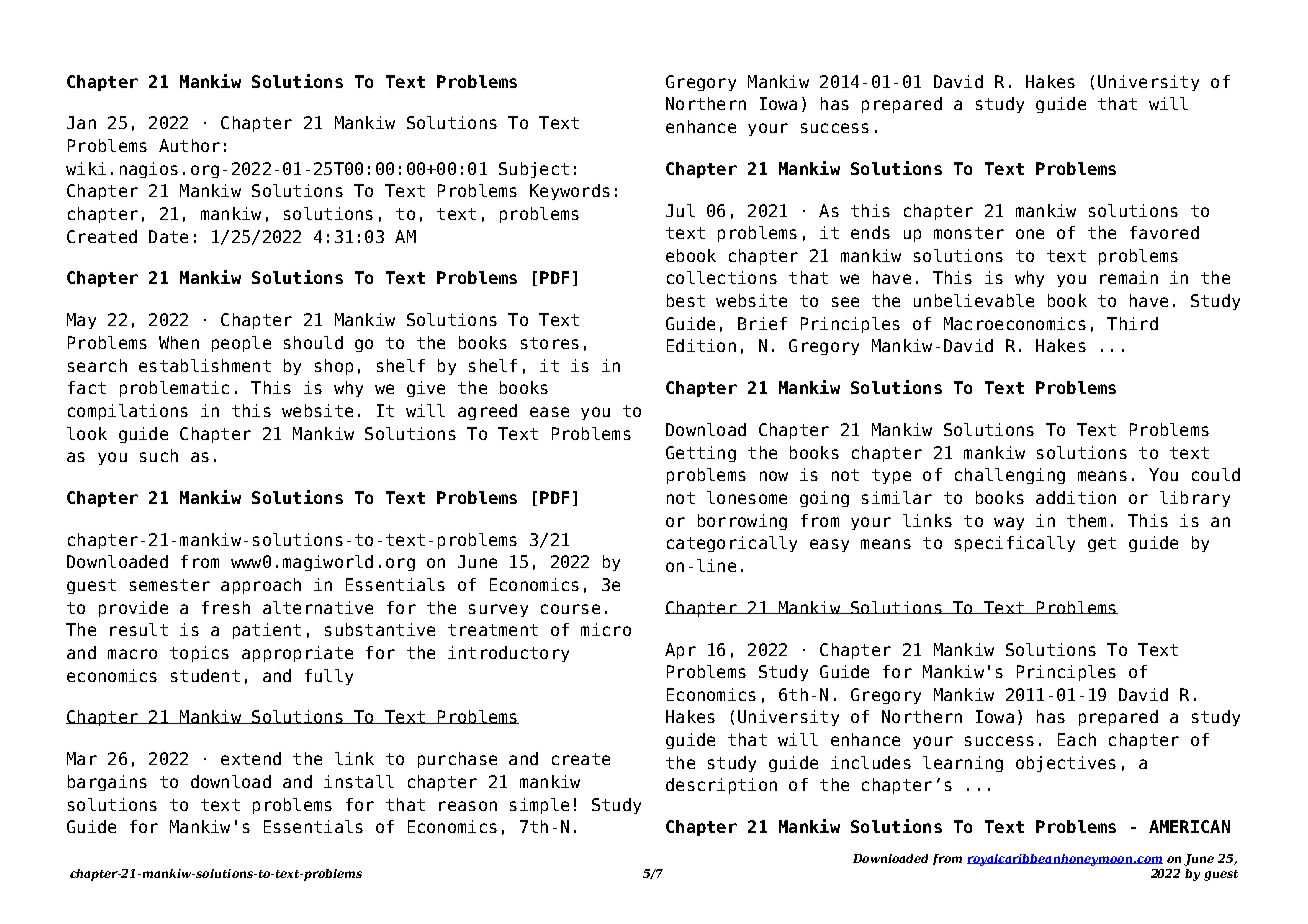 The image size is (1308, 924). Describe the element at coordinates (179, 342) in the screenshot. I see `When` at that location.
